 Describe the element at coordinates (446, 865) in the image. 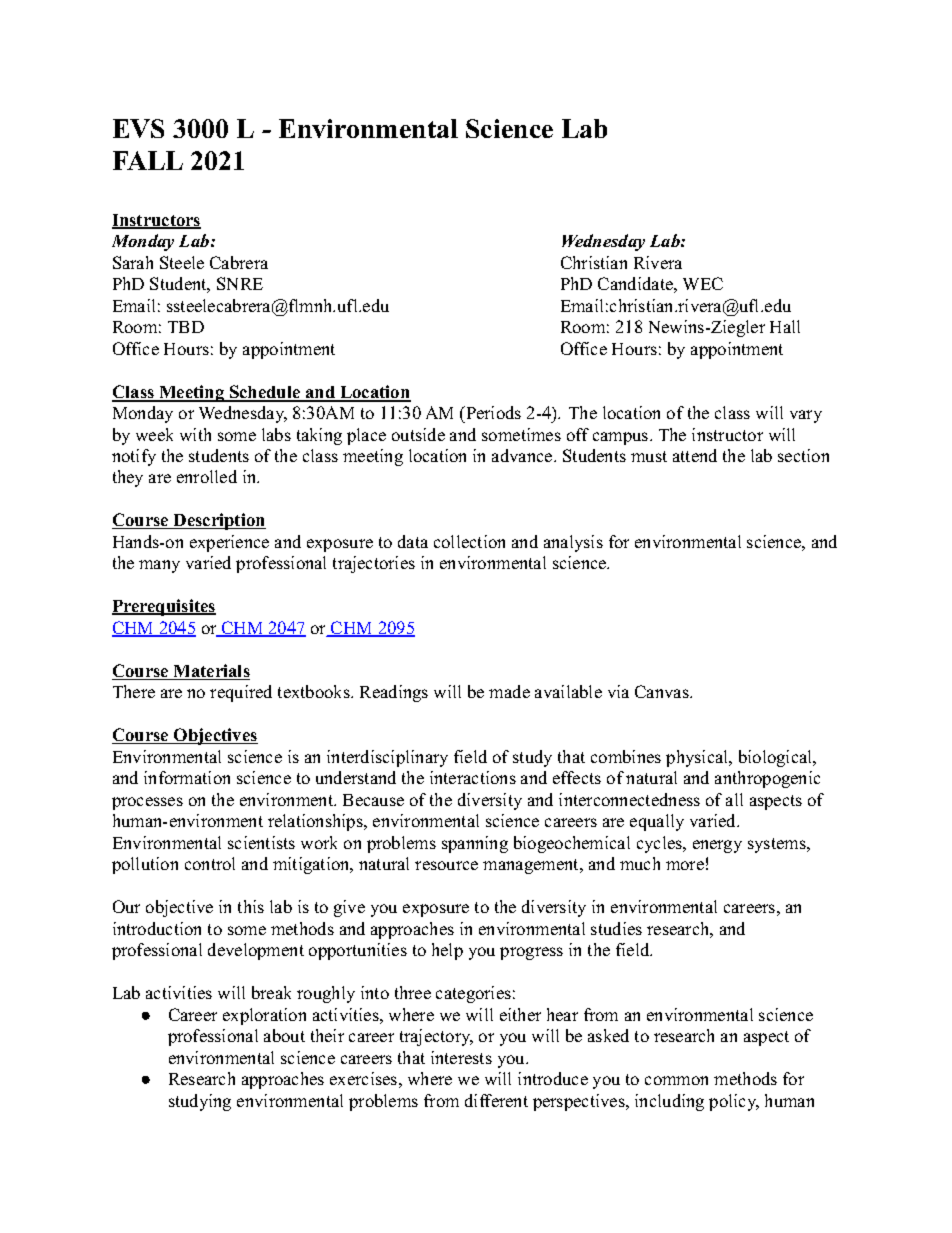

I see `resource` at that location.
